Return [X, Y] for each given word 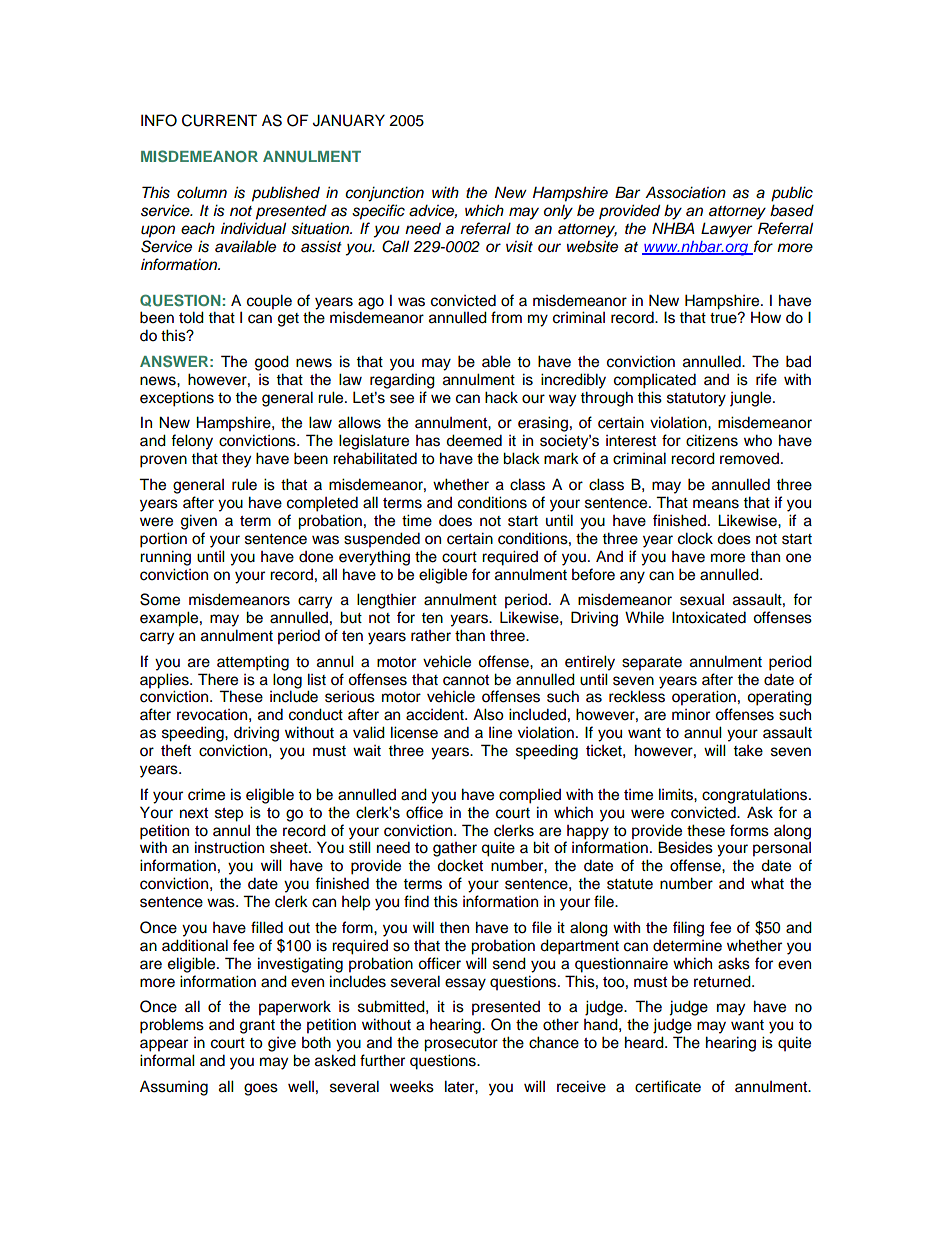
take [748, 751]
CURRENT [219, 120]
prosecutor [461, 1045]
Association [685, 192]
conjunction [384, 194]
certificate [668, 1086]
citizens [712, 440]
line [500, 732]
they [236, 460]
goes [261, 1089]
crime [206, 794]
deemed [474, 440]
